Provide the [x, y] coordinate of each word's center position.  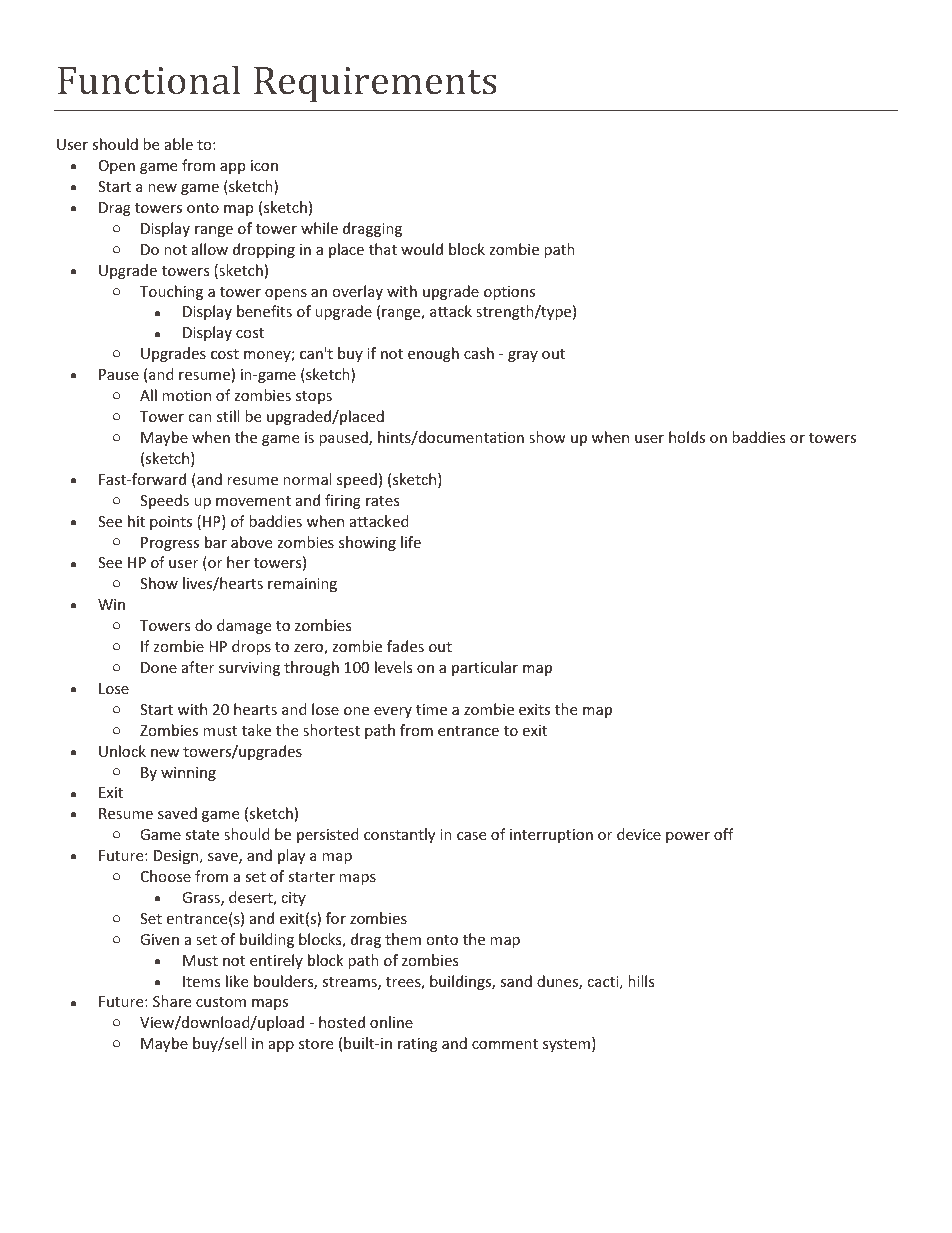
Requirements [375, 85]
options [509, 293]
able [179, 144]
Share [172, 1001]
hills [641, 981]
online [391, 1022]
